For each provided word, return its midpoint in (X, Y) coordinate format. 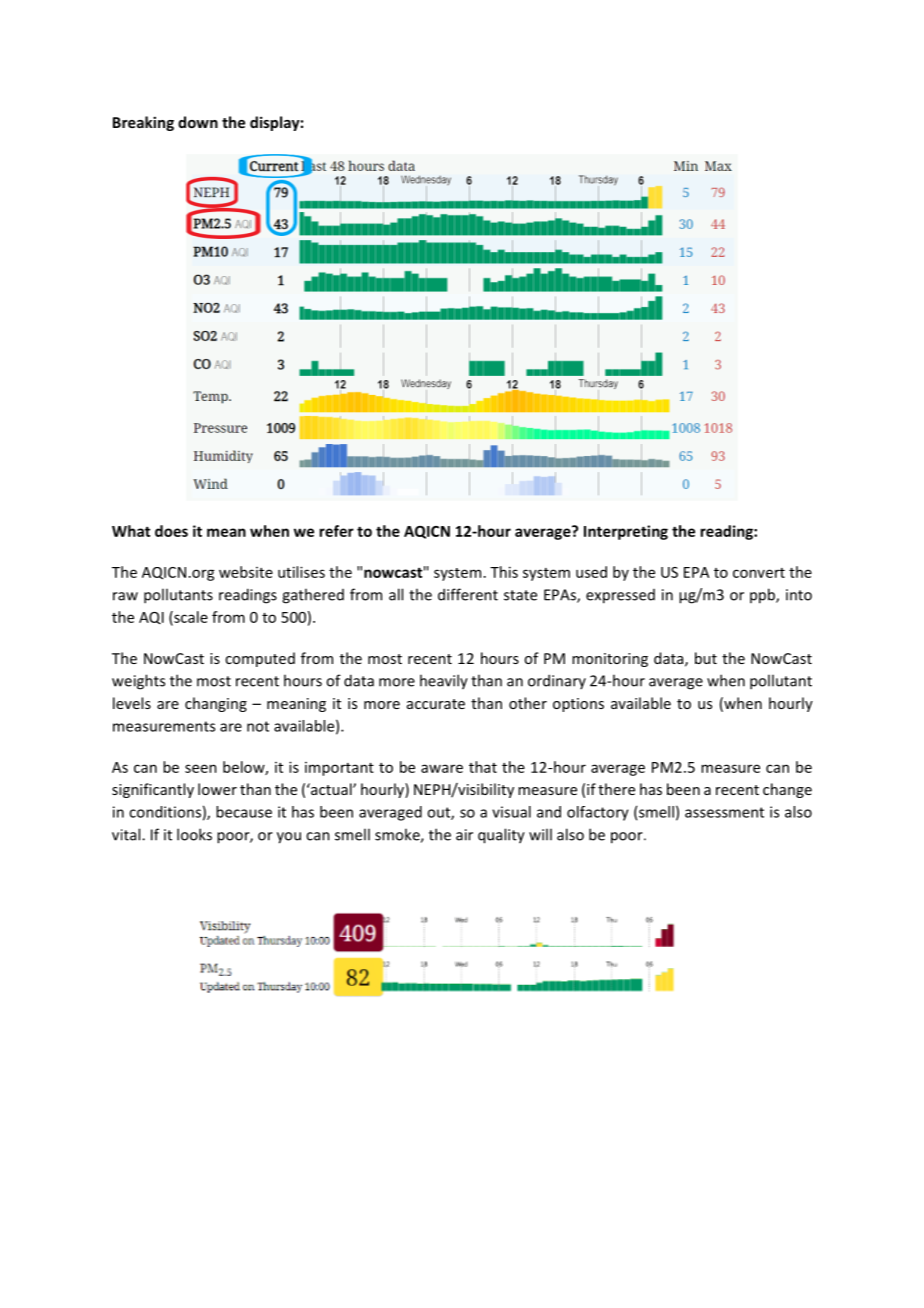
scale (190, 618)
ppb (763, 596)
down (198, 122)
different (468, 594)
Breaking (143, 123)
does (171, 531)
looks (194, 834)
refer (336, 531)
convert (759, 573)
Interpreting (626, 532)
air (464, 835)
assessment (724, 812)
